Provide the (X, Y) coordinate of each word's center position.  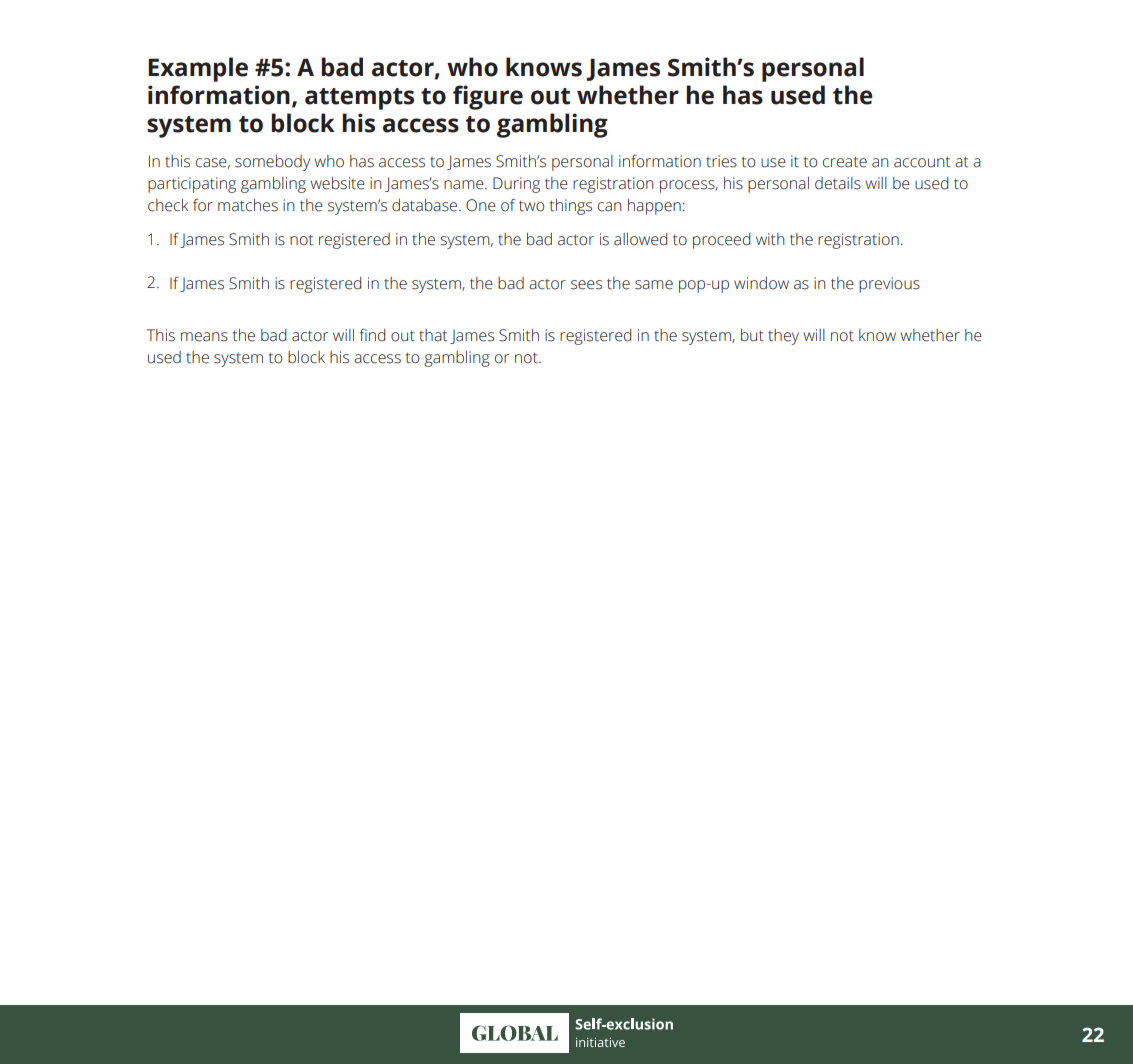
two (531, 206)
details (838, 183)
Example (198, 69)
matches (248, 205)
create (845, 162)
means (204, 337)
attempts (359, 99)
